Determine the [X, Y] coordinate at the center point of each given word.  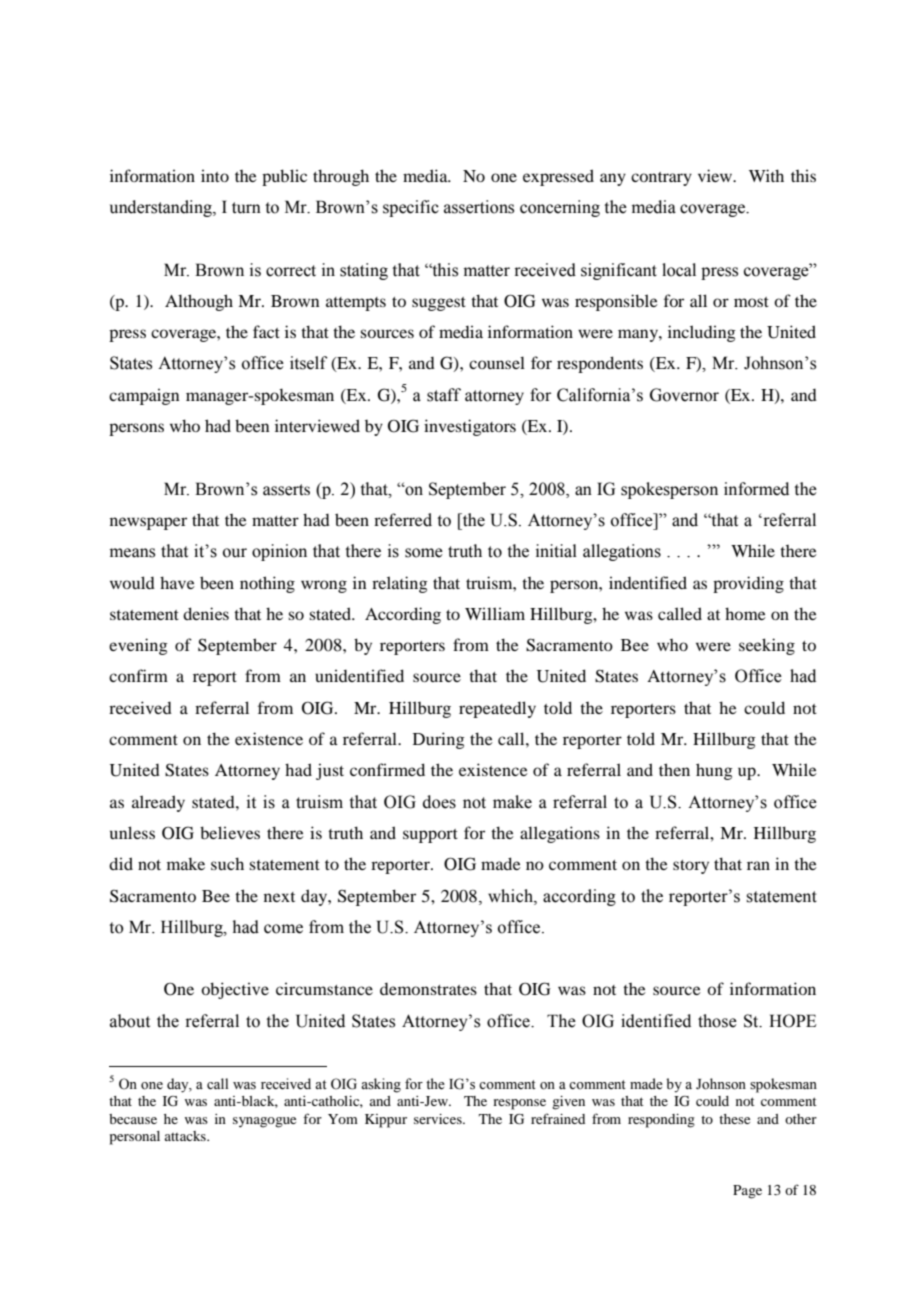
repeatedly [497, 709]
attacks [186, 1136]
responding [661, 1121]
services [439, 1119]
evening [138, 646]
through [341, 177]
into [215, 175]
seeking [767, 646]
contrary [661, 179]
